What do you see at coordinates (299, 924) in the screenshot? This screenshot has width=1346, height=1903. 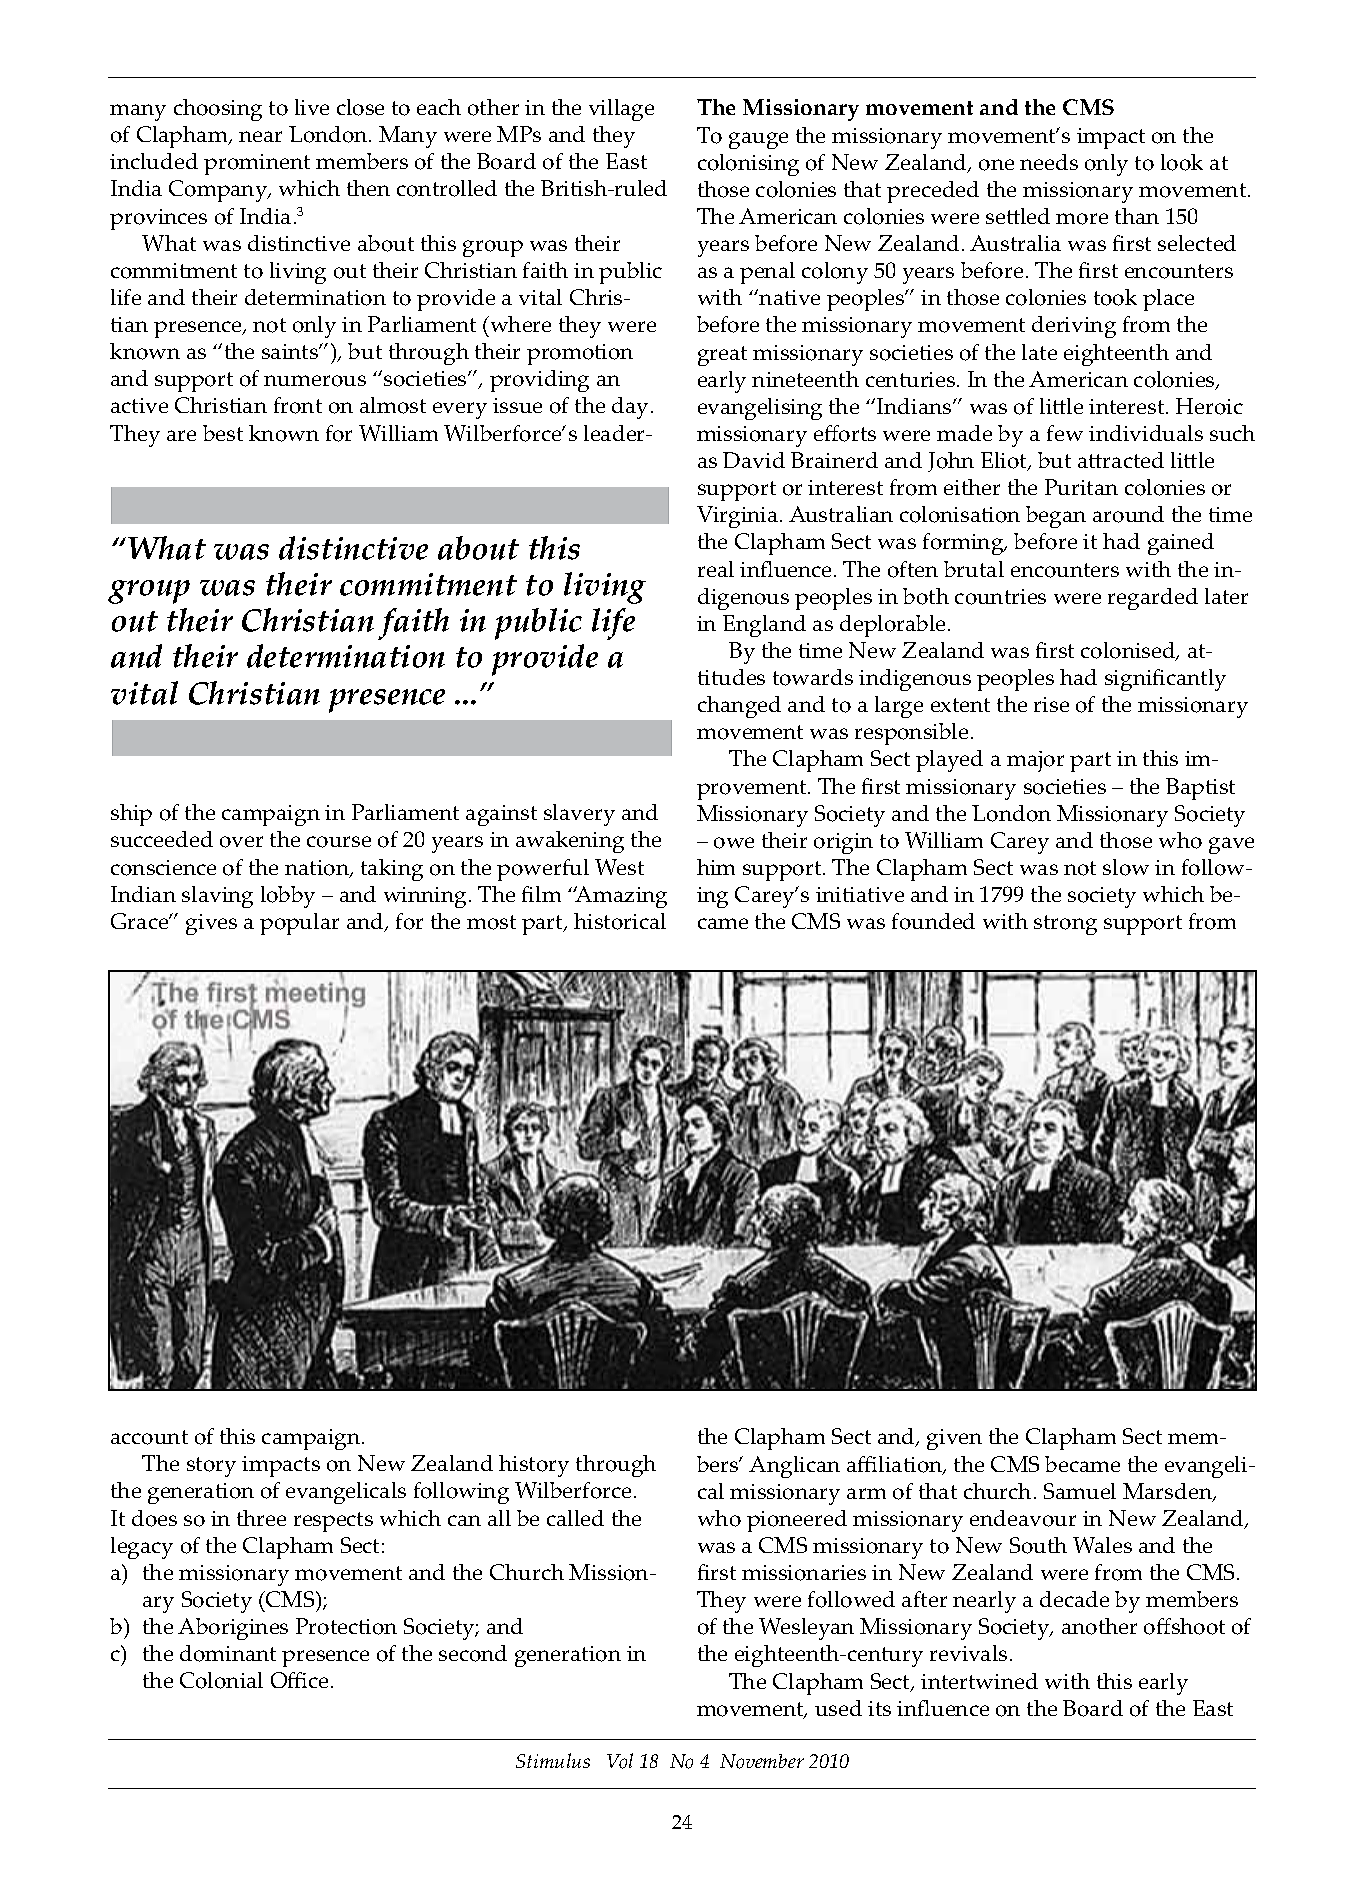 I see `popular` at bounding box center [299, 924].
